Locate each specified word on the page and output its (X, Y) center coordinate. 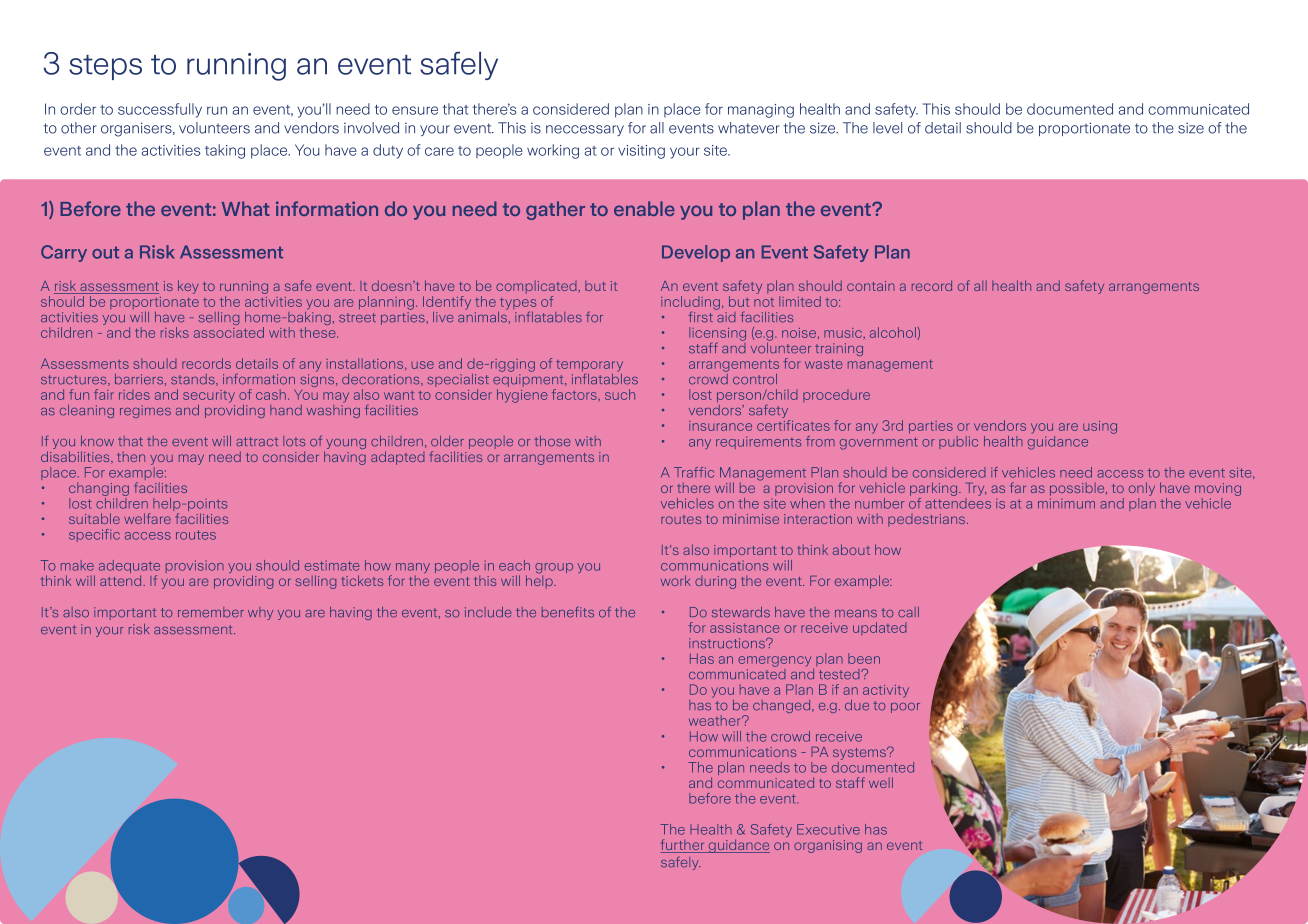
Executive (828, 829)
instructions (728, 643)
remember (211, 612)
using (1100, 427)
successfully (160, 110)
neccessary (585, 130)
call (908, 612)
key (188, 287)
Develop (696, 253)
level (887, 128)
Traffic (694, 472)
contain (871, 286)
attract (257, 442)
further (684, 846)
